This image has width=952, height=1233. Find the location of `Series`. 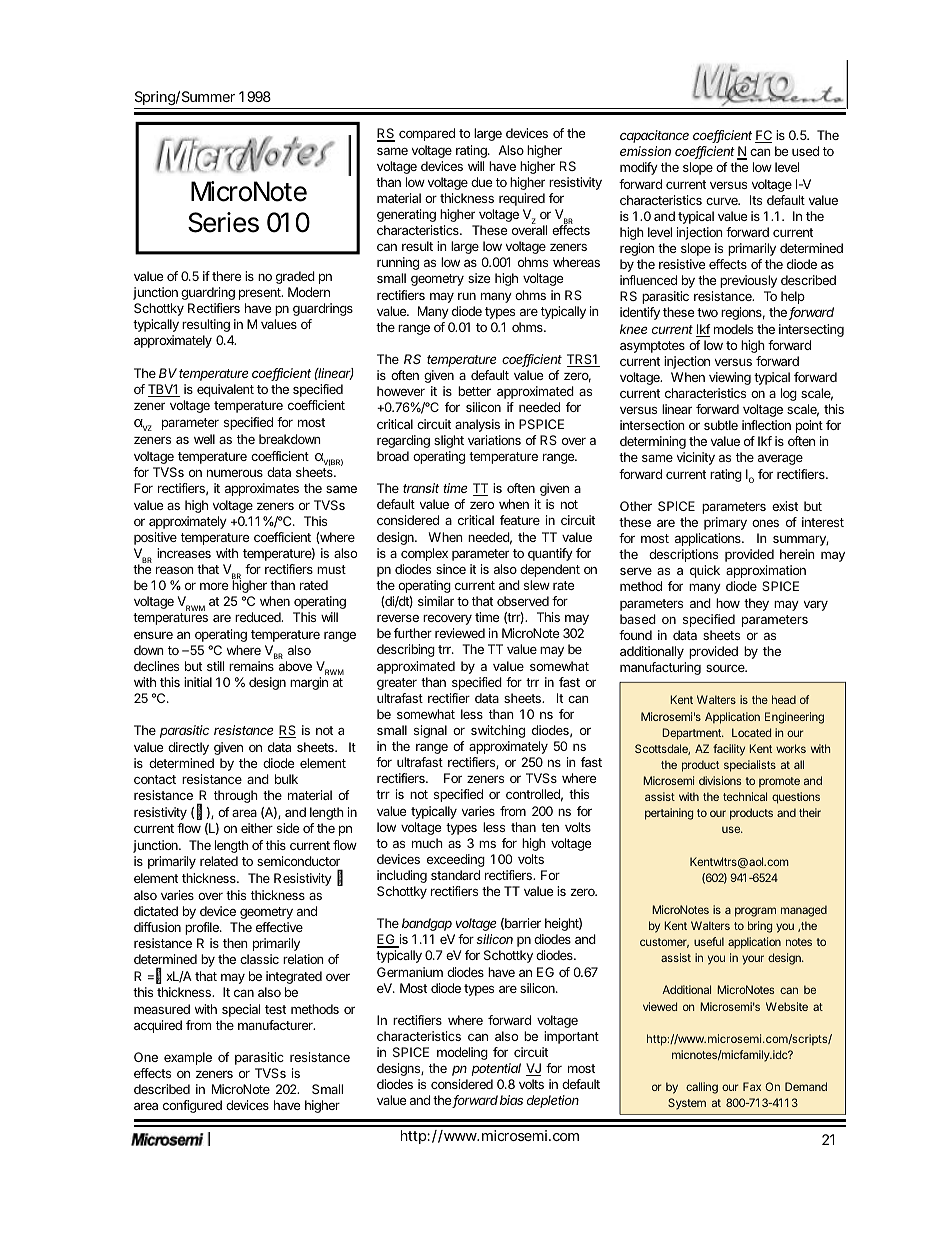

Series is located at coordinates (223, 222).
